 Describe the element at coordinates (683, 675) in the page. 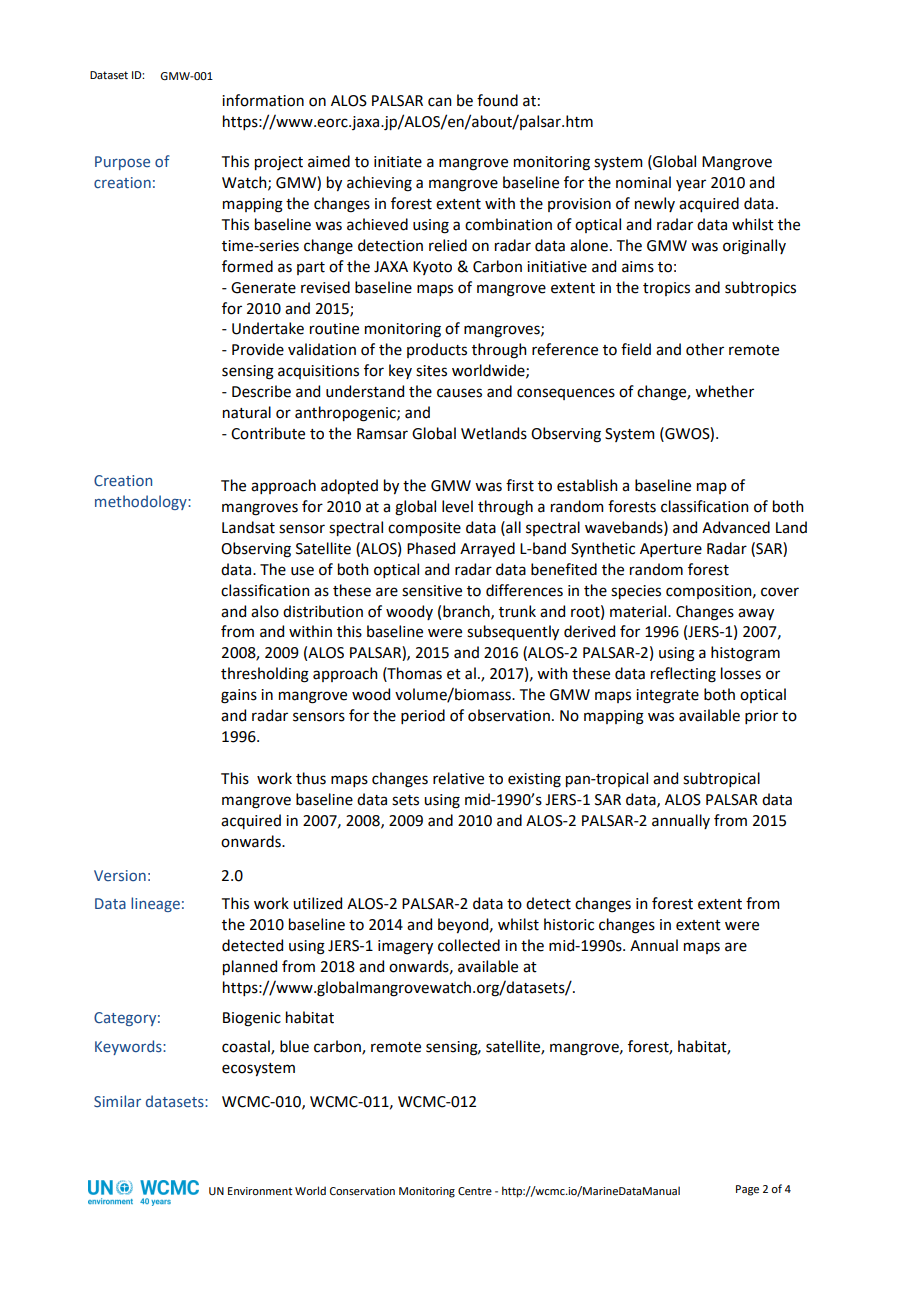

I see `reflecting` at that location.
